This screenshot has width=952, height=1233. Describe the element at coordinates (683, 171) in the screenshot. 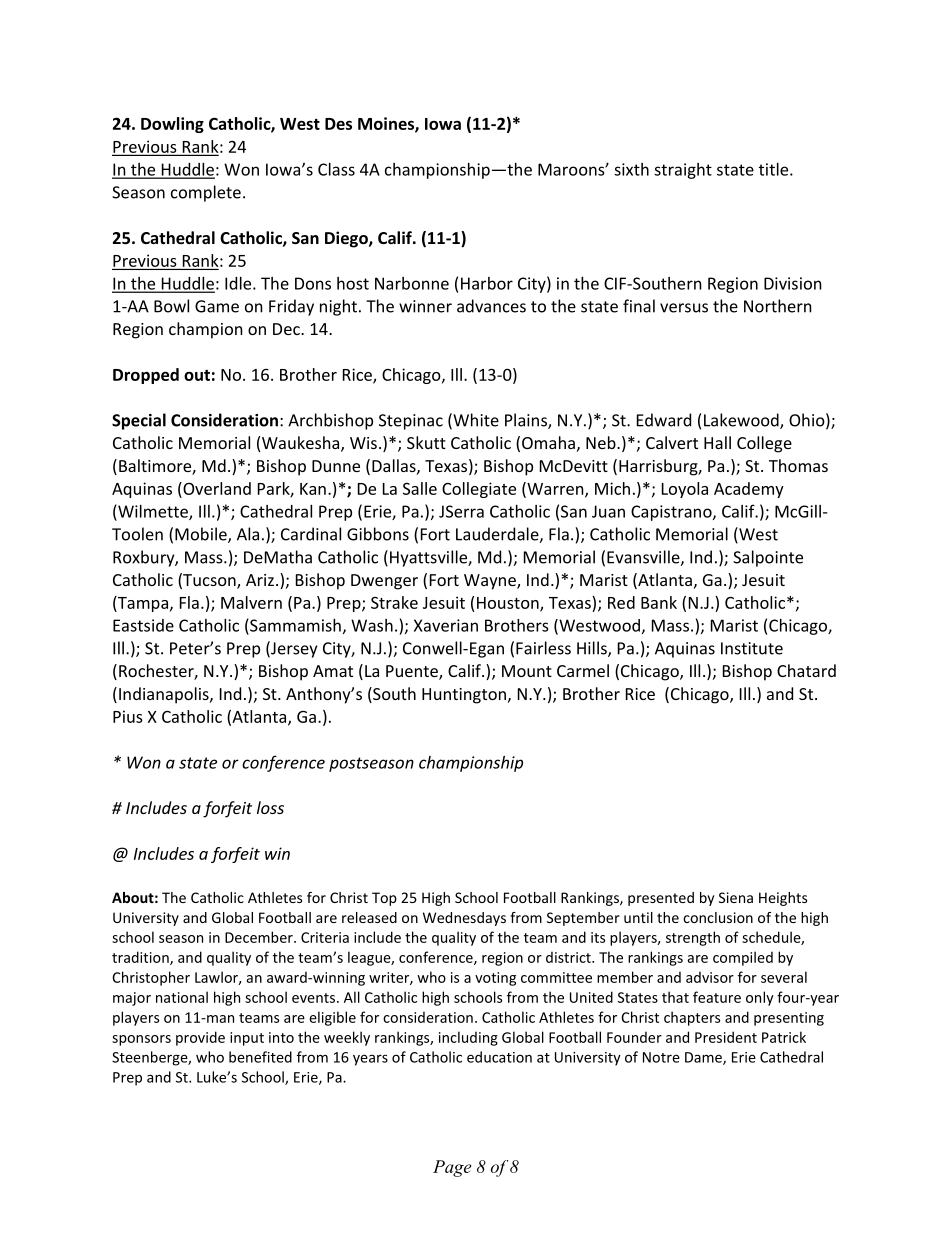

I see `straight` at that location.
